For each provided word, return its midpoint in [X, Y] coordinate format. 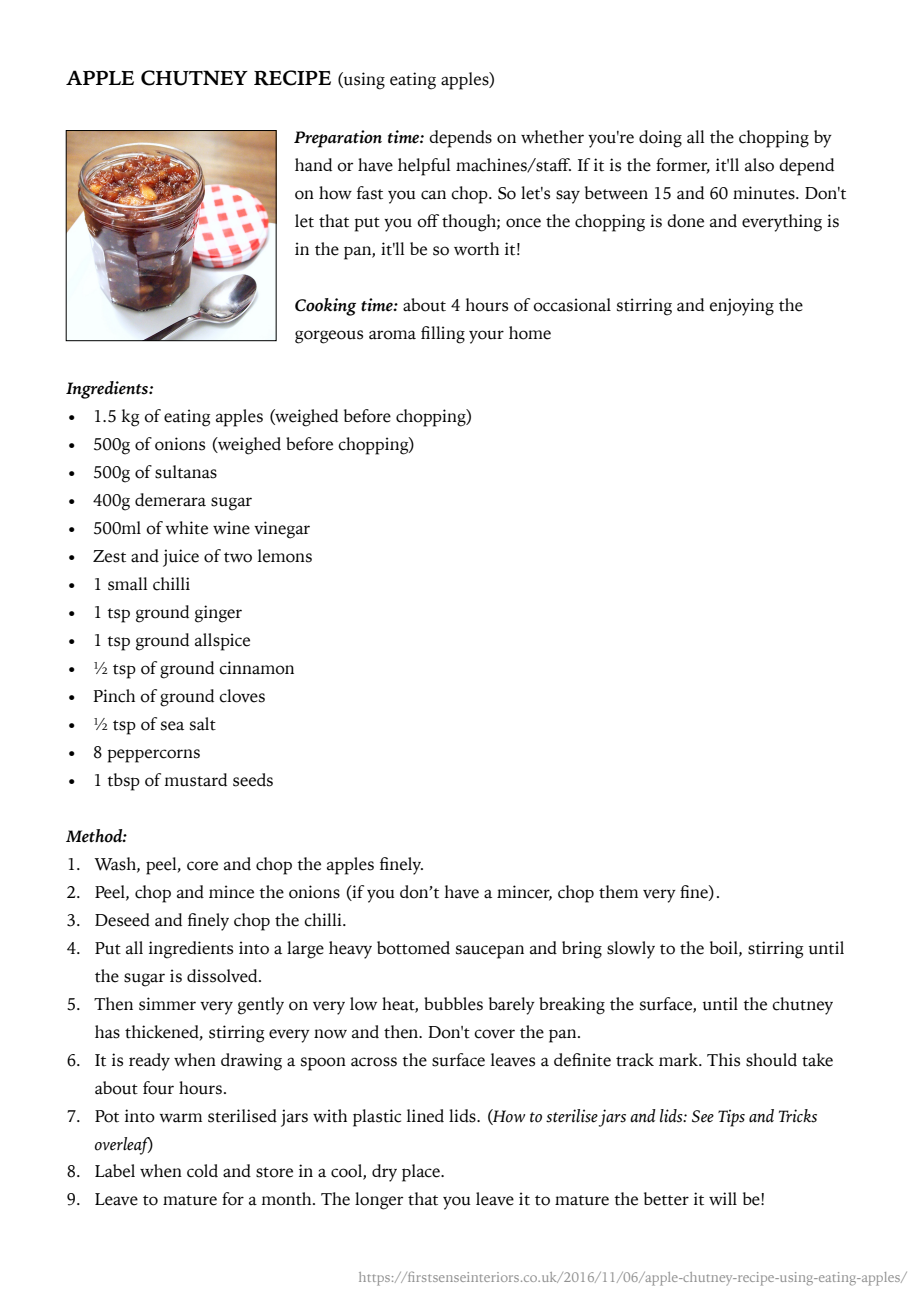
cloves [242, 696]
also [759, 165]
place [422, 1173]
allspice [222, 642]
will [723, 1198]
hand [313, 165]
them [618, 892]
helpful [424, 167]
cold [202, 1171]
